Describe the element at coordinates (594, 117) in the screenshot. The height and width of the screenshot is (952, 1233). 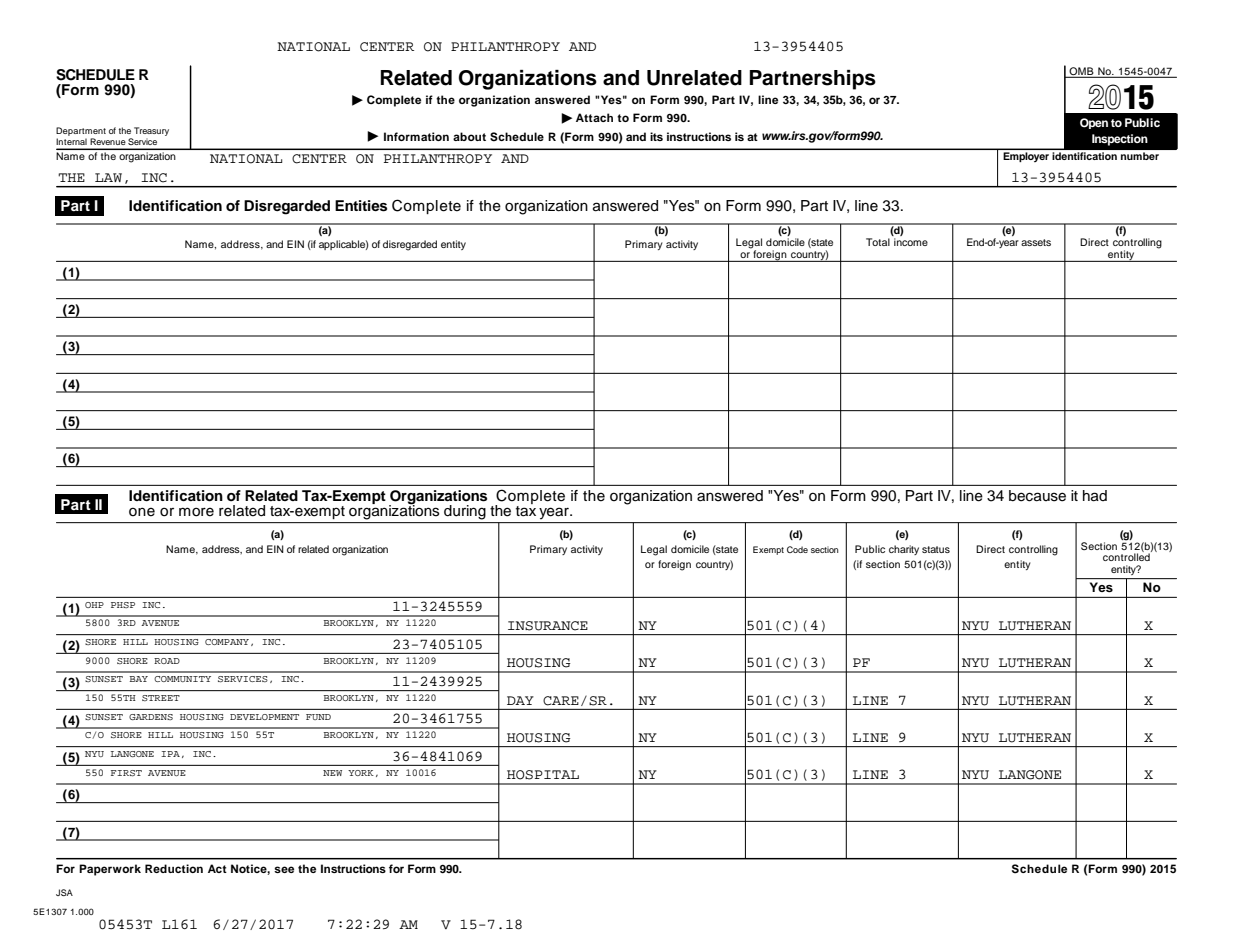
I see `Attach` at that location.
